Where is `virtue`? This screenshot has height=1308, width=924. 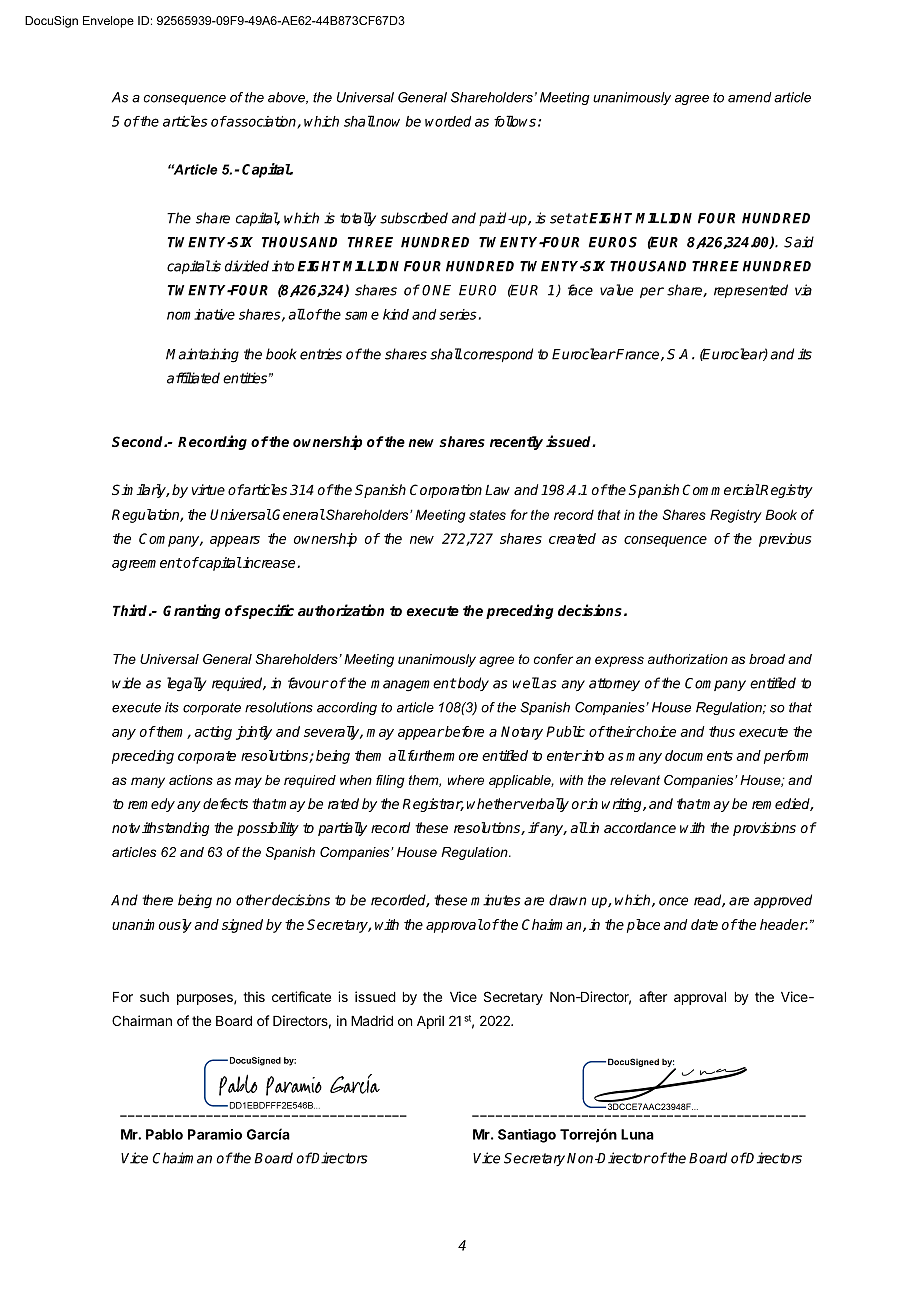
virtue is located at coordinates (208, 489).
